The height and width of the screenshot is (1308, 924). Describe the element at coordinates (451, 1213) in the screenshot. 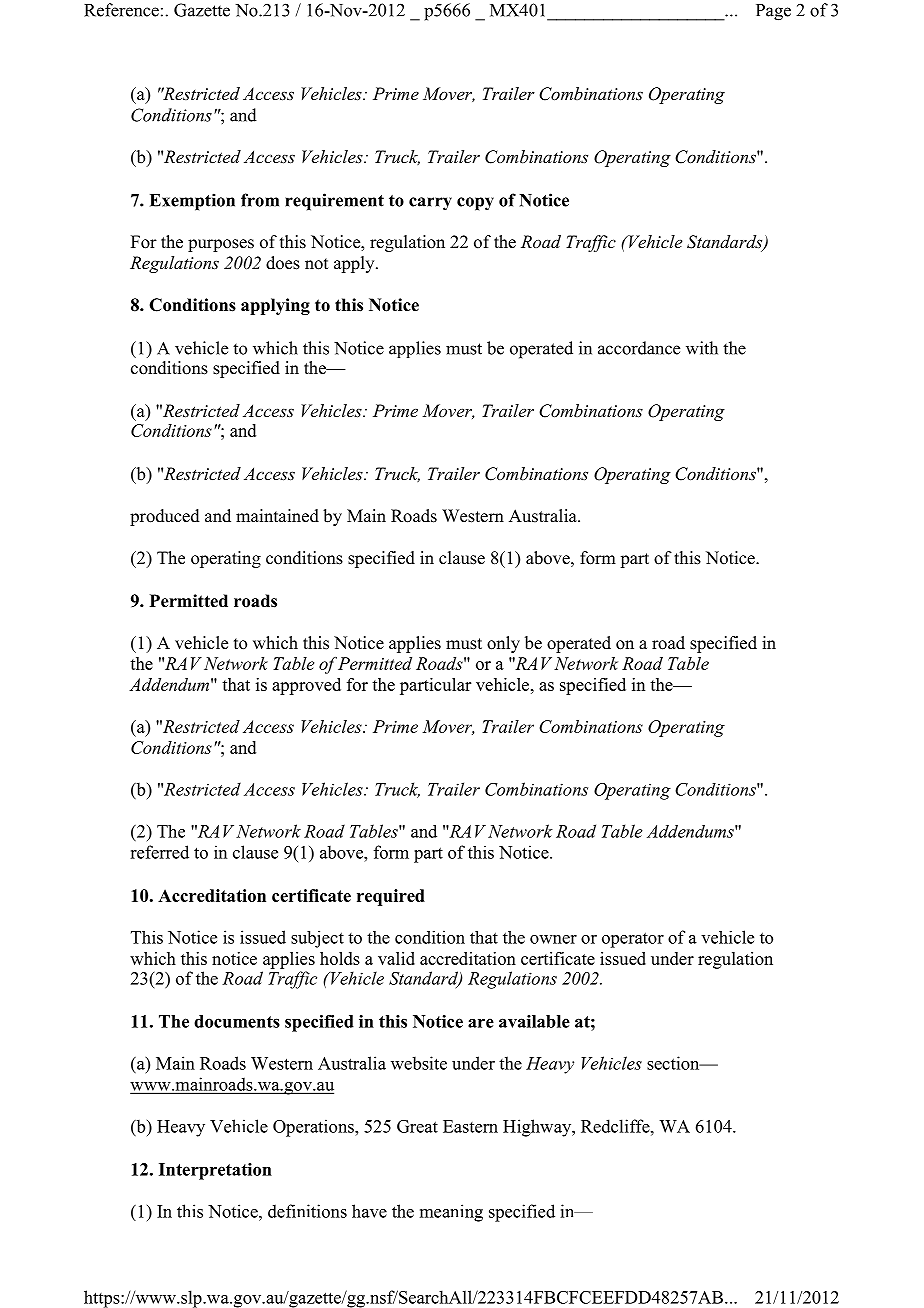

I see `meaning` at that location.
